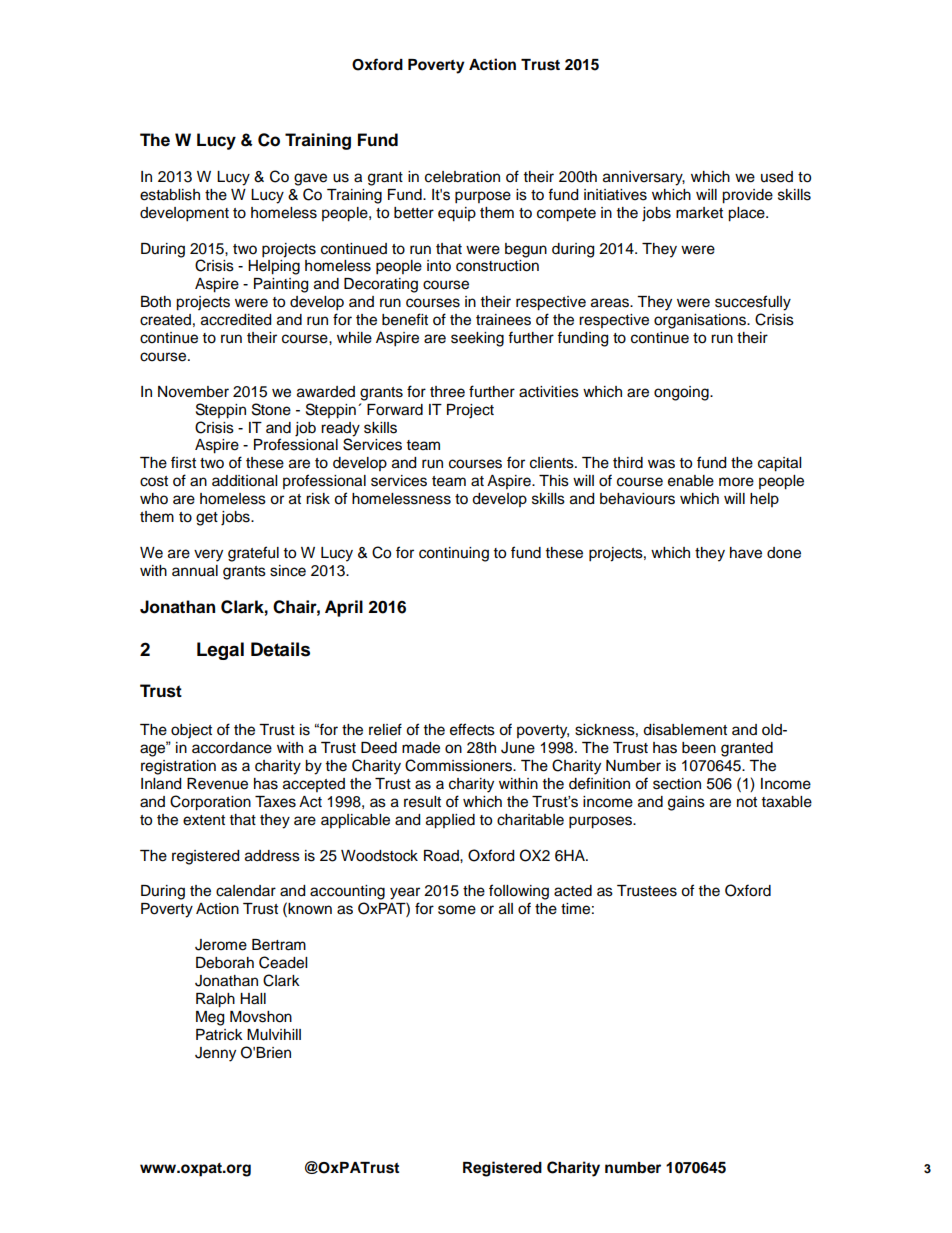  Describe the element at coordinates (746, 553) in the image. I see `have` at that location.
